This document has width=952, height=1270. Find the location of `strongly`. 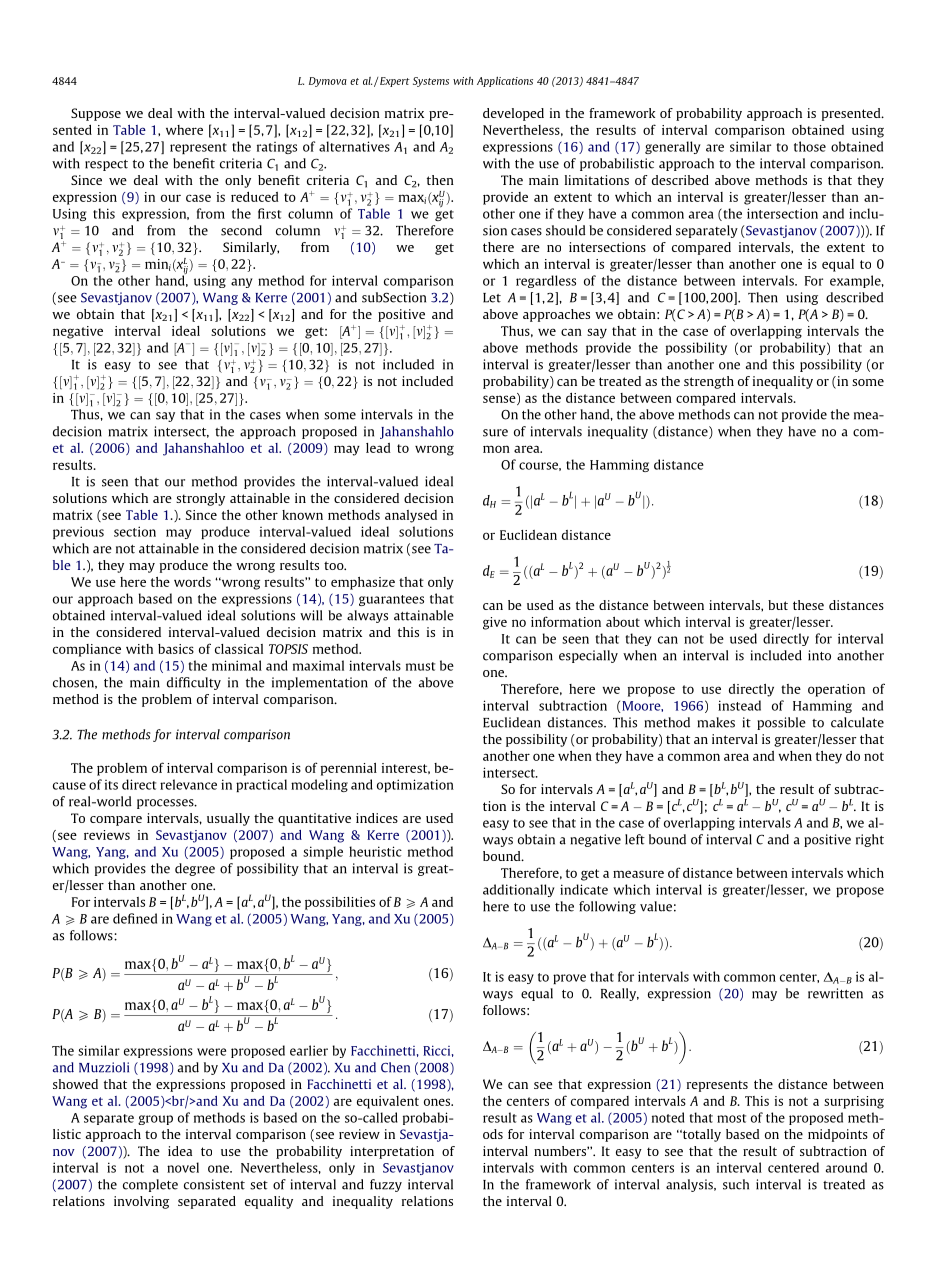

strongly is located at coordinates (200, 499).
